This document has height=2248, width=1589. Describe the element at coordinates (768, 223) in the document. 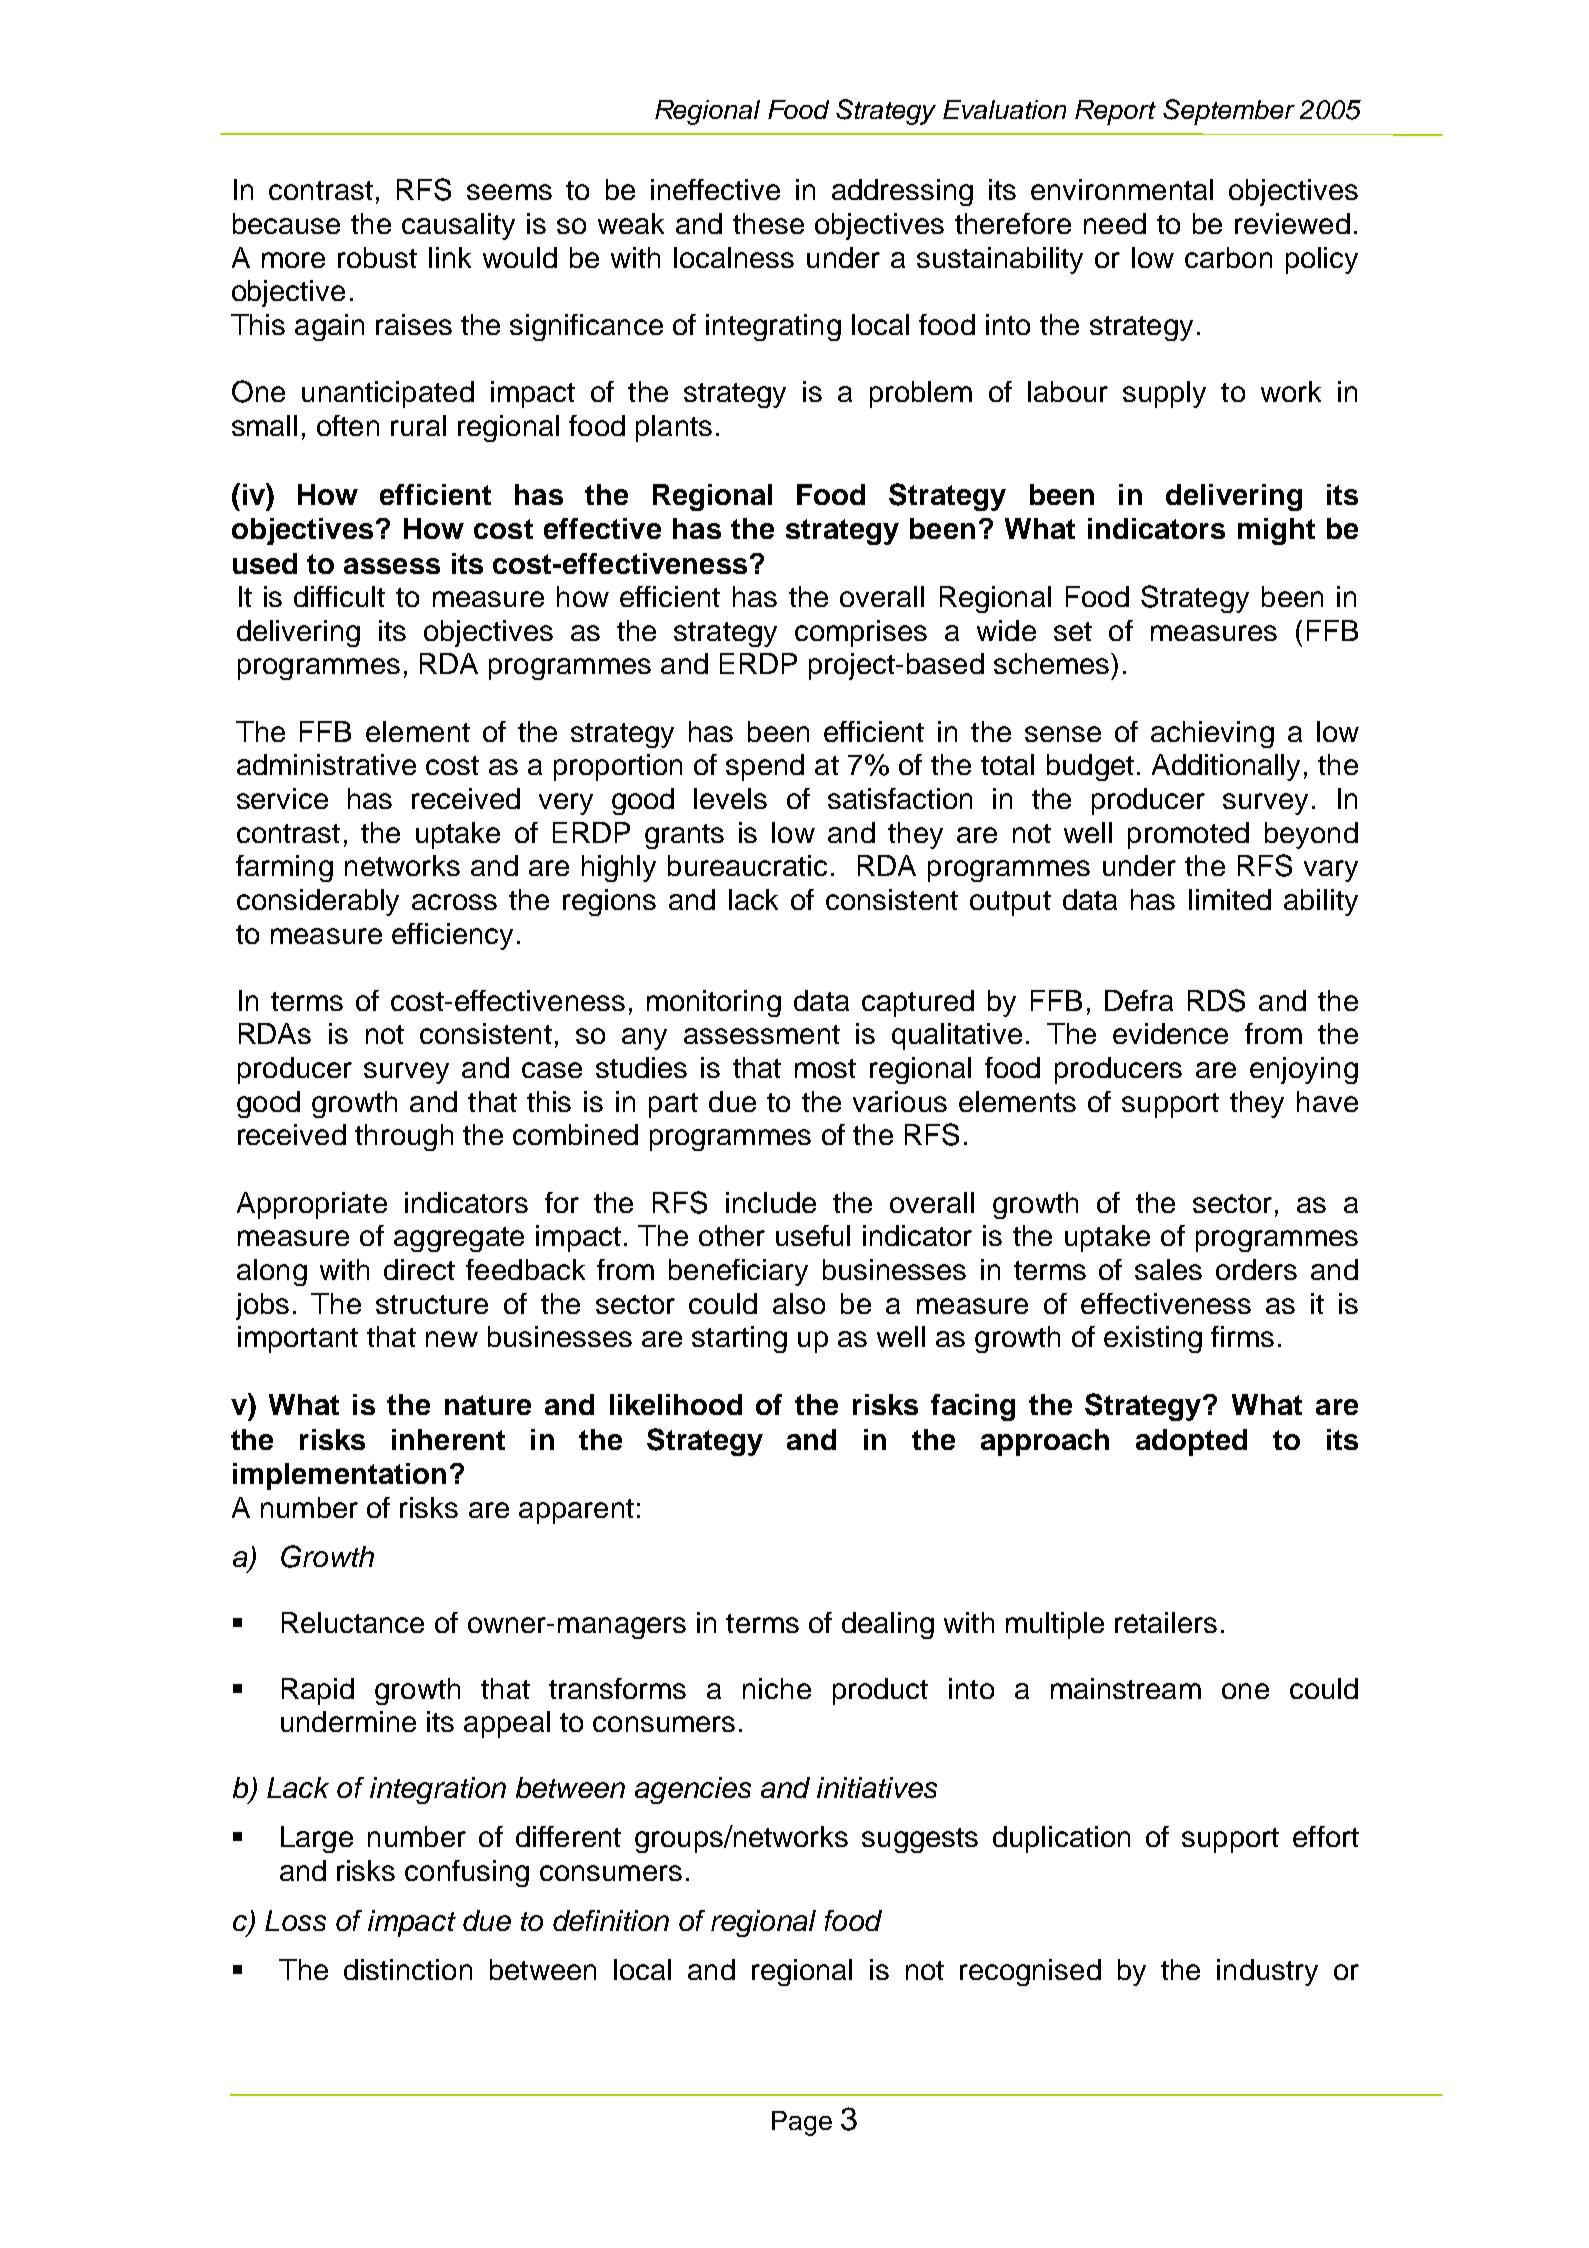

I see `these` at that location.
